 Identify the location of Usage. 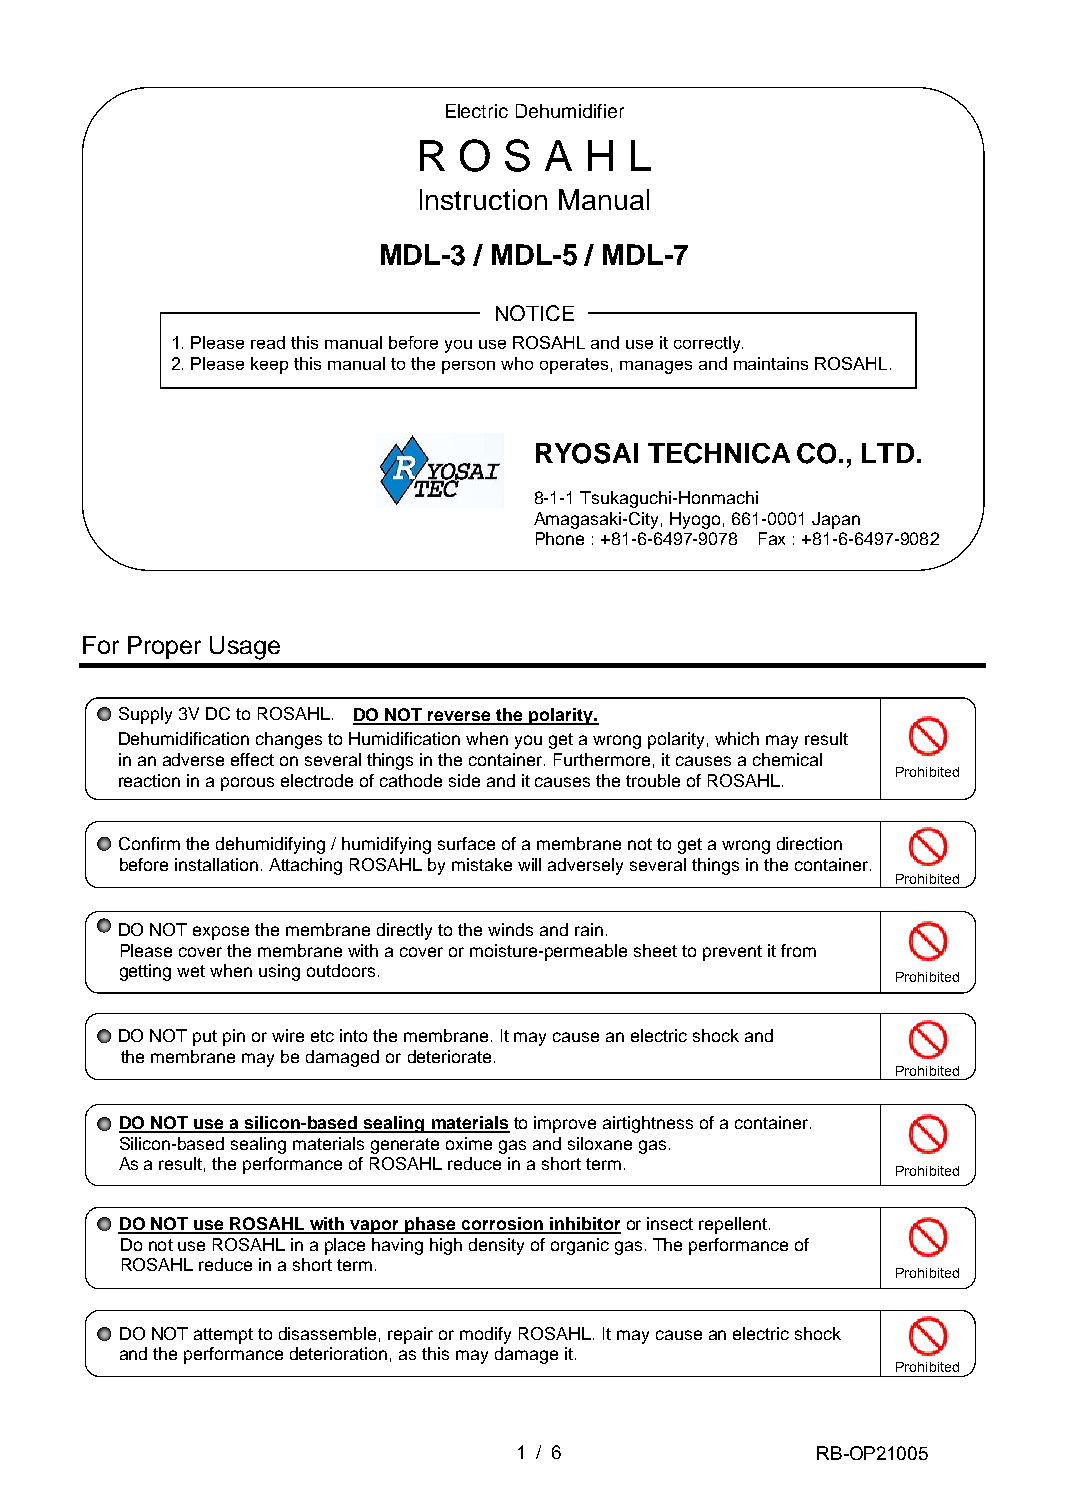
(245, 648).
